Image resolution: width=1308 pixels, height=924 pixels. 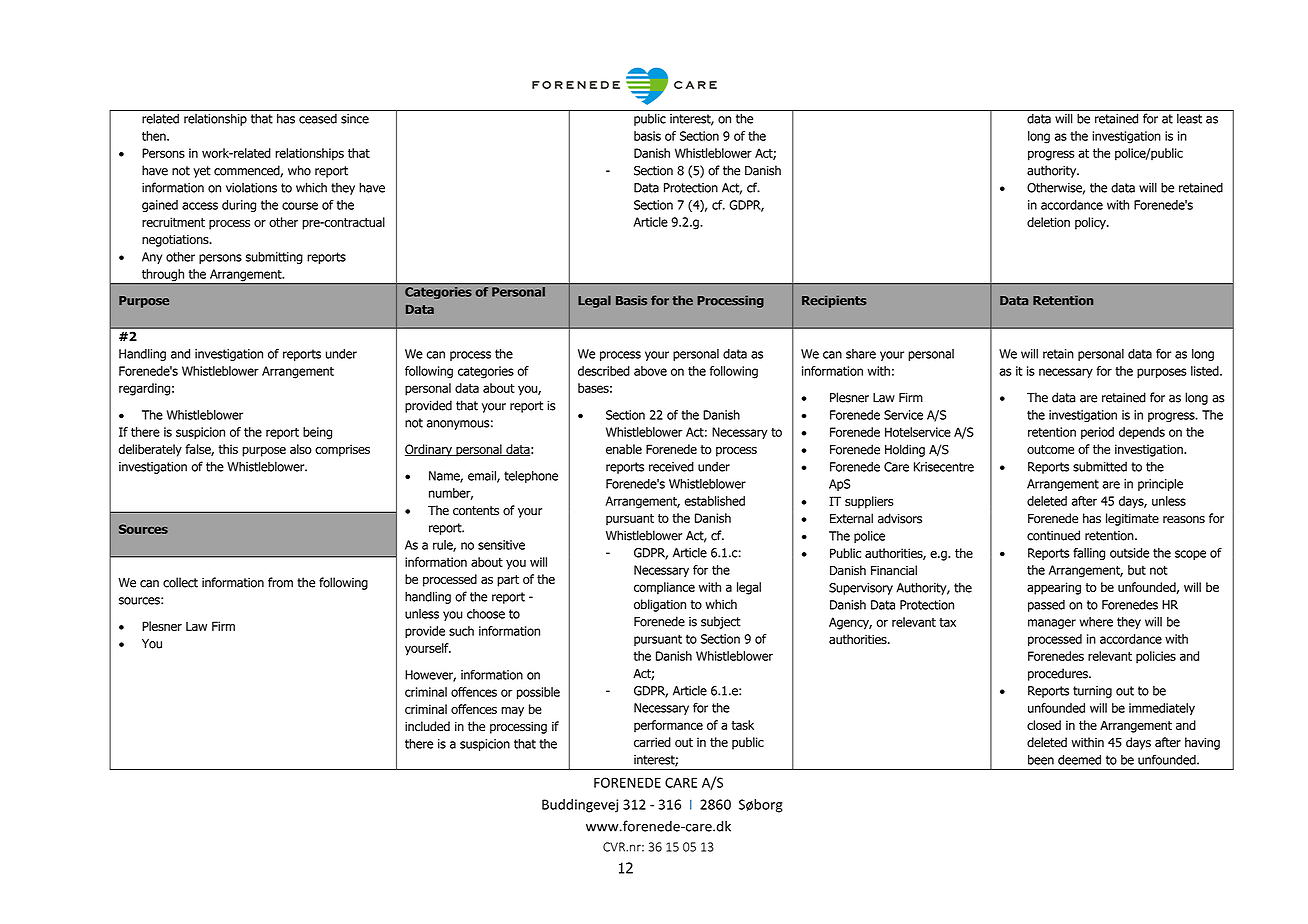 What do you see at coordinates (1097, 433) in the screenshot?
I see `period` at bounding box center [1097, 433].
